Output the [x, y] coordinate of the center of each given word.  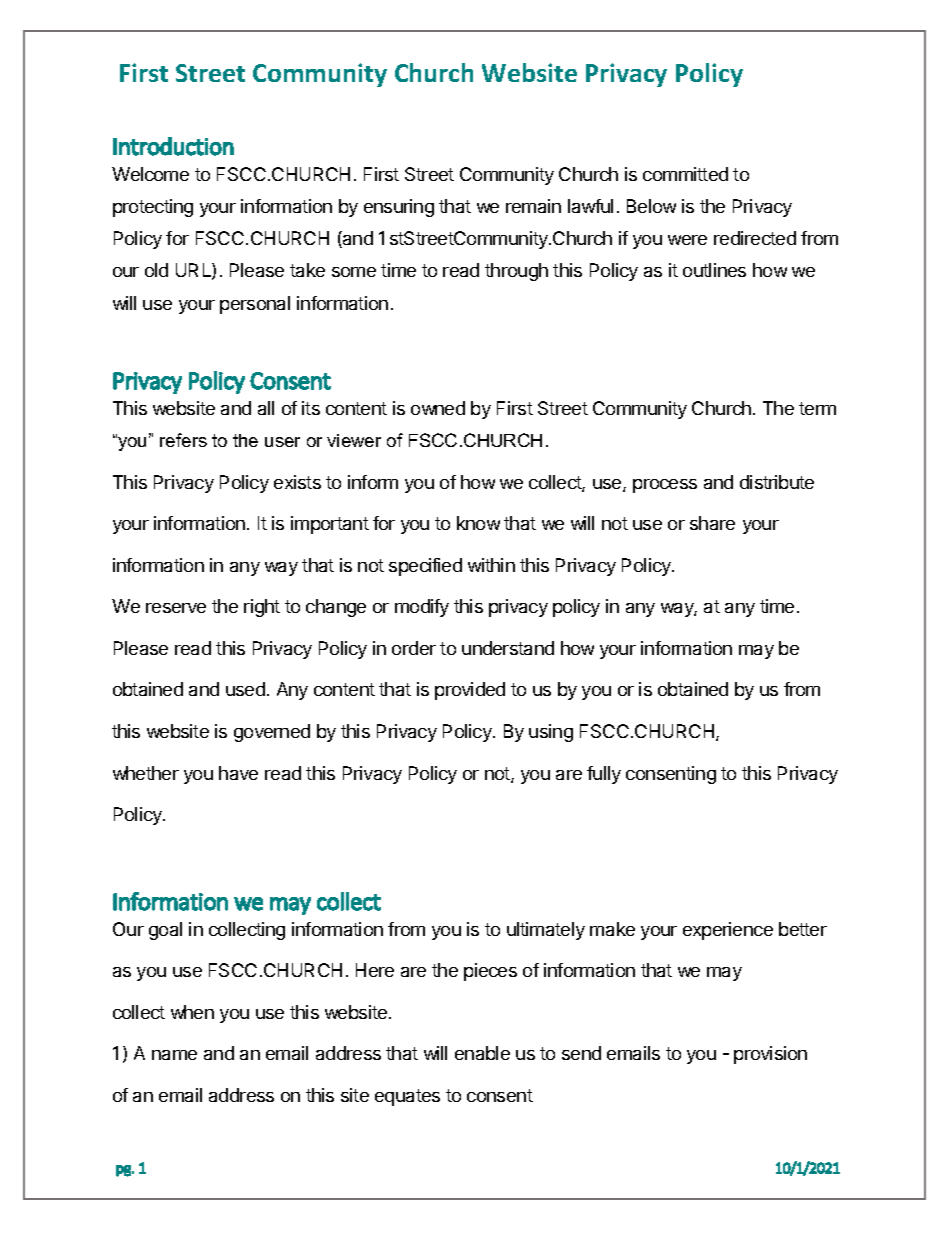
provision [770, 1055]
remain [533, 206]
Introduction [173, 146]
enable [482, 1053]
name [174, 1055]
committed [685, 174]
